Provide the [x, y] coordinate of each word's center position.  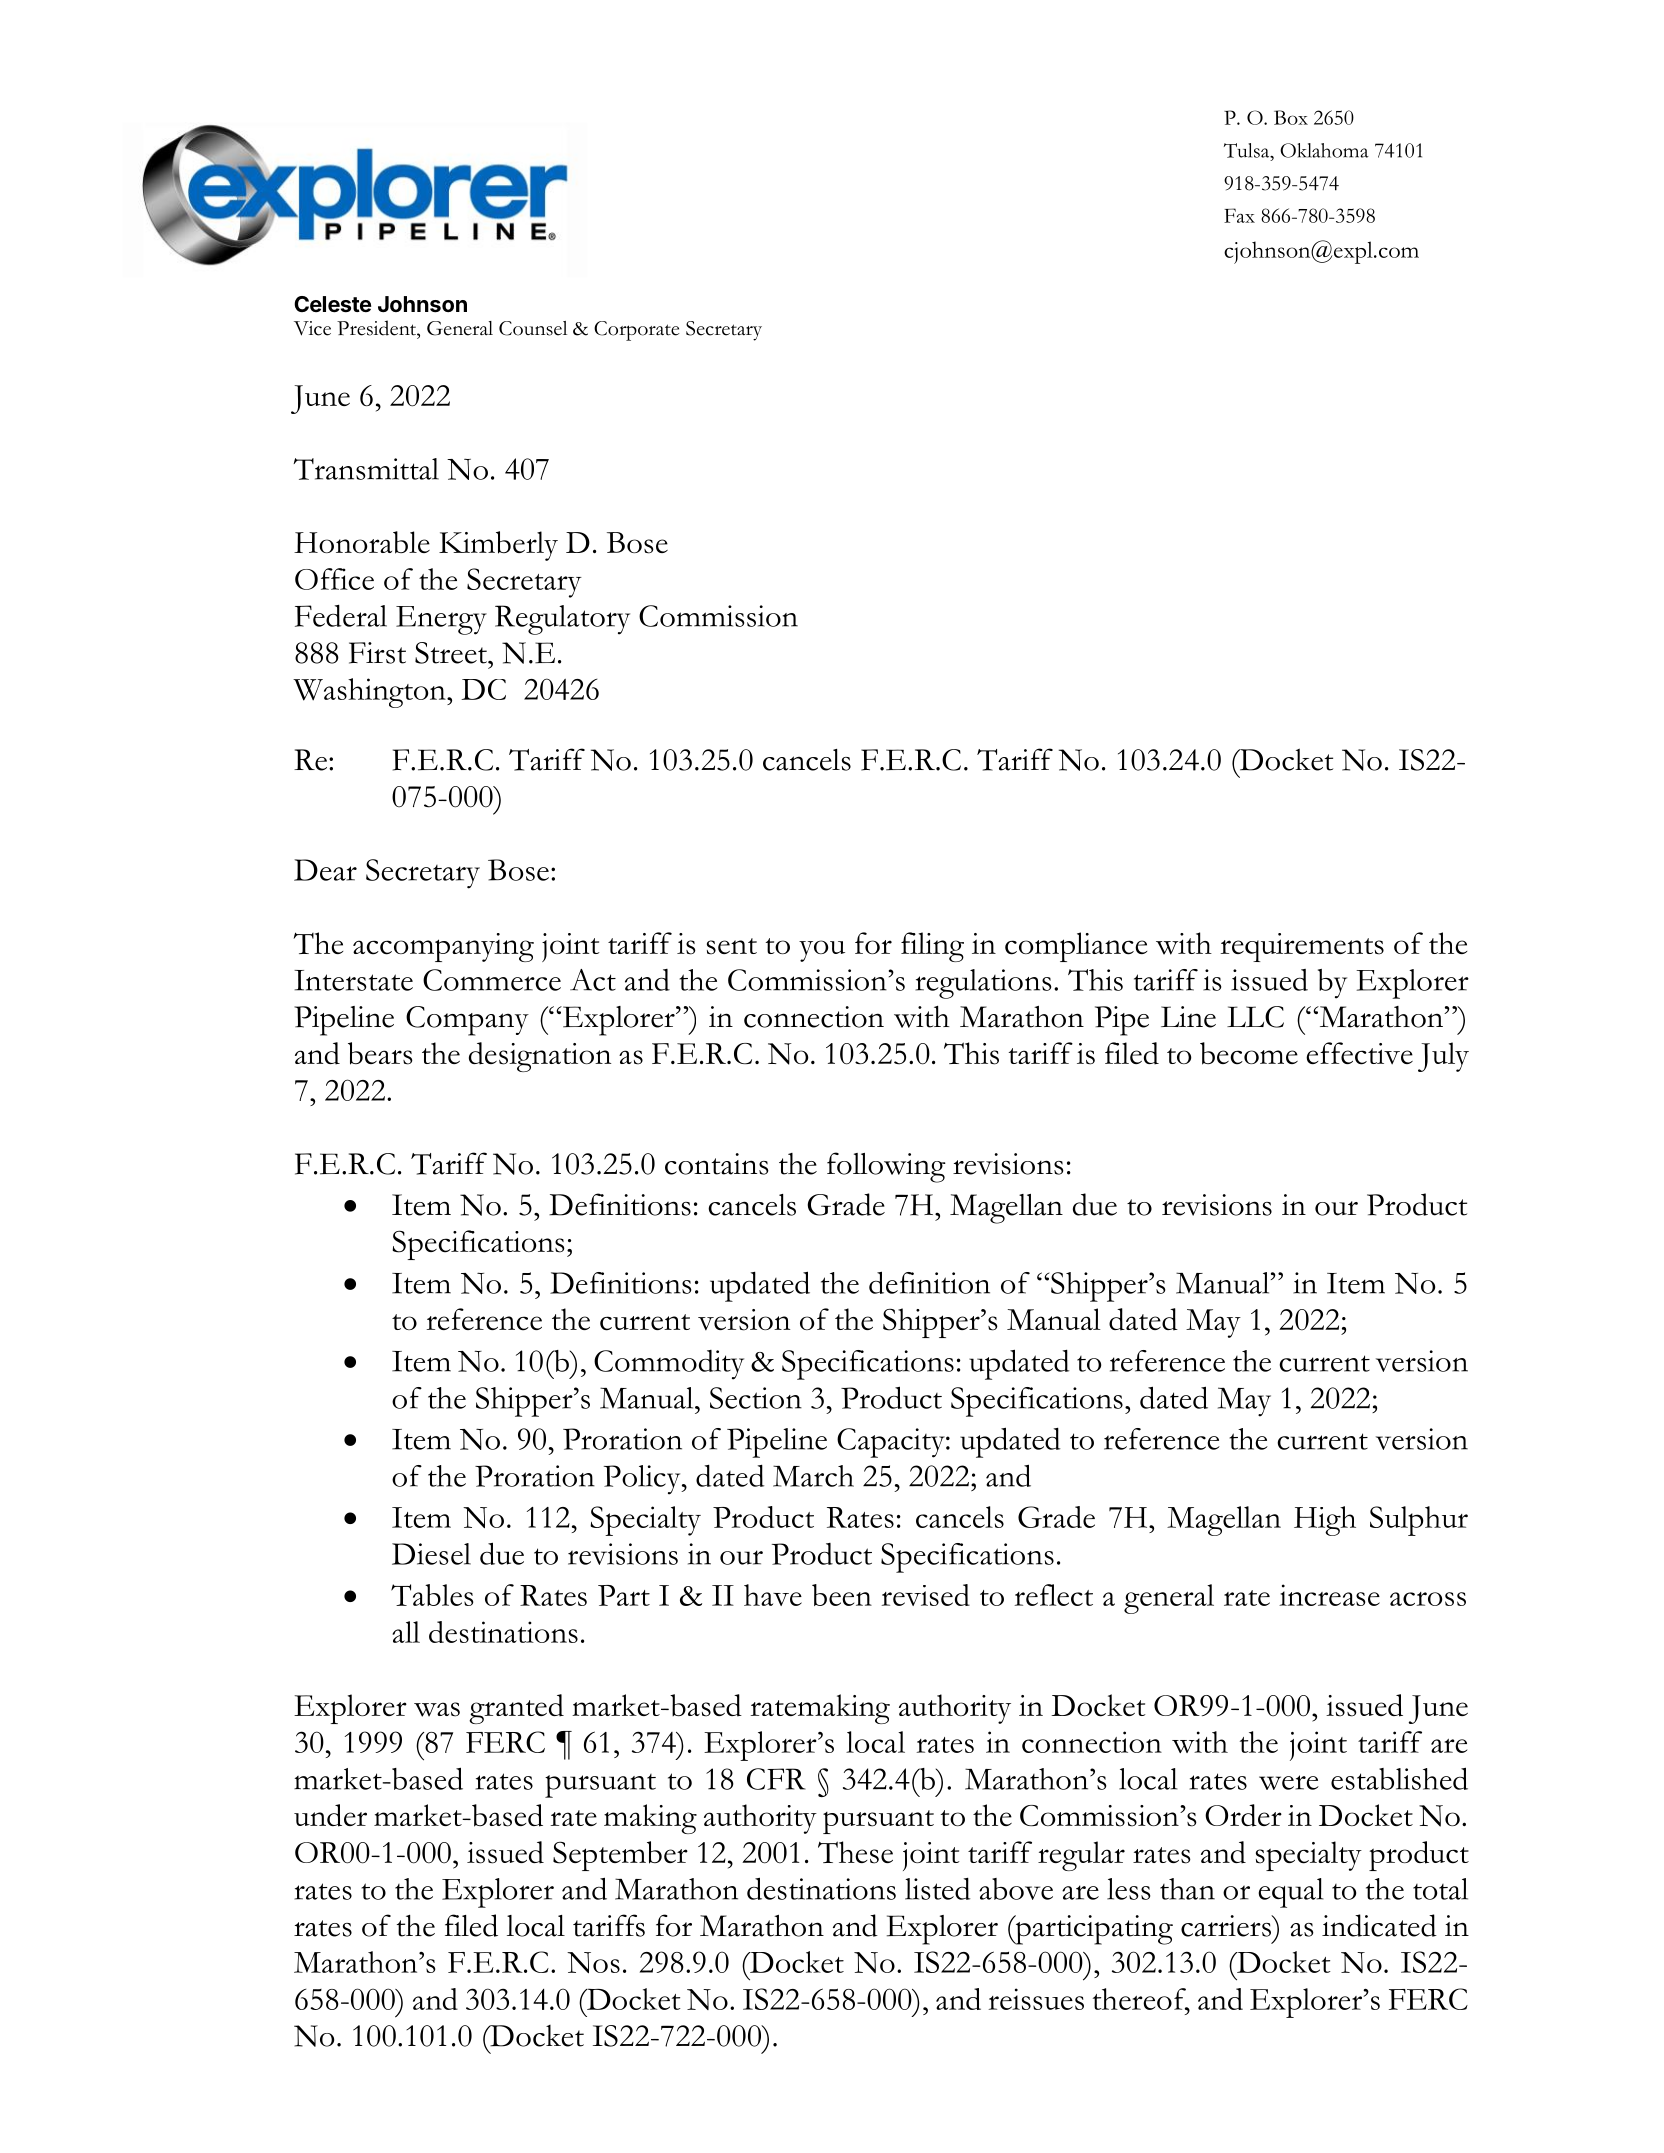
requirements [1302, 947]
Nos [593, 1963]
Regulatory [562, 620]
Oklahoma [1324, 150]
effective [1359, 1053]
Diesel [431, 1554]
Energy [441, 620]
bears [380, 1053]
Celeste [332, 304]
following [886, 1167]
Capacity [892, 1443]
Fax [1239, 215]
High [1325, 1521]
